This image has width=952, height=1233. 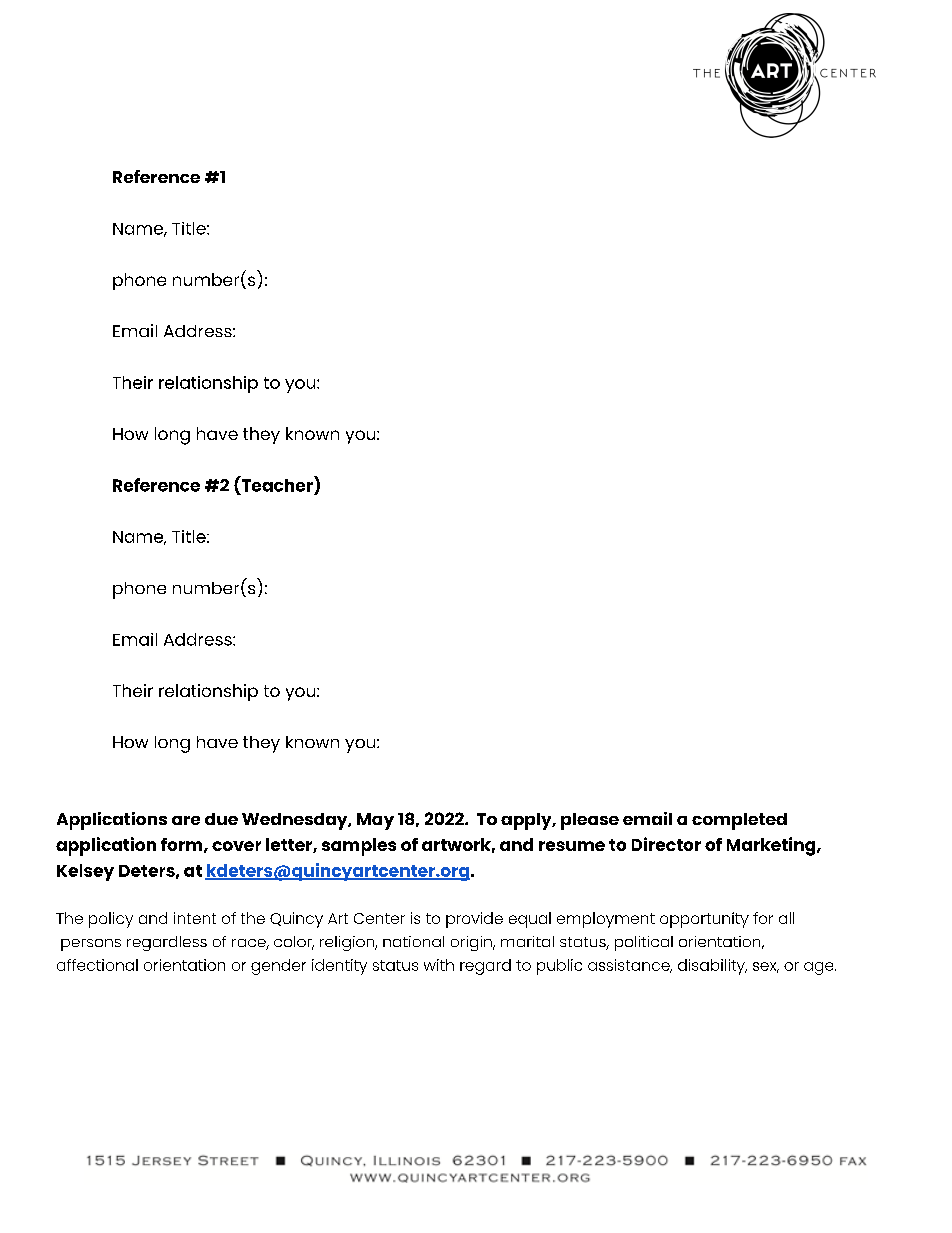 What do you see at coordinates (278, 967) in the image?
I see `gender` at bounding box center [278, 967].
